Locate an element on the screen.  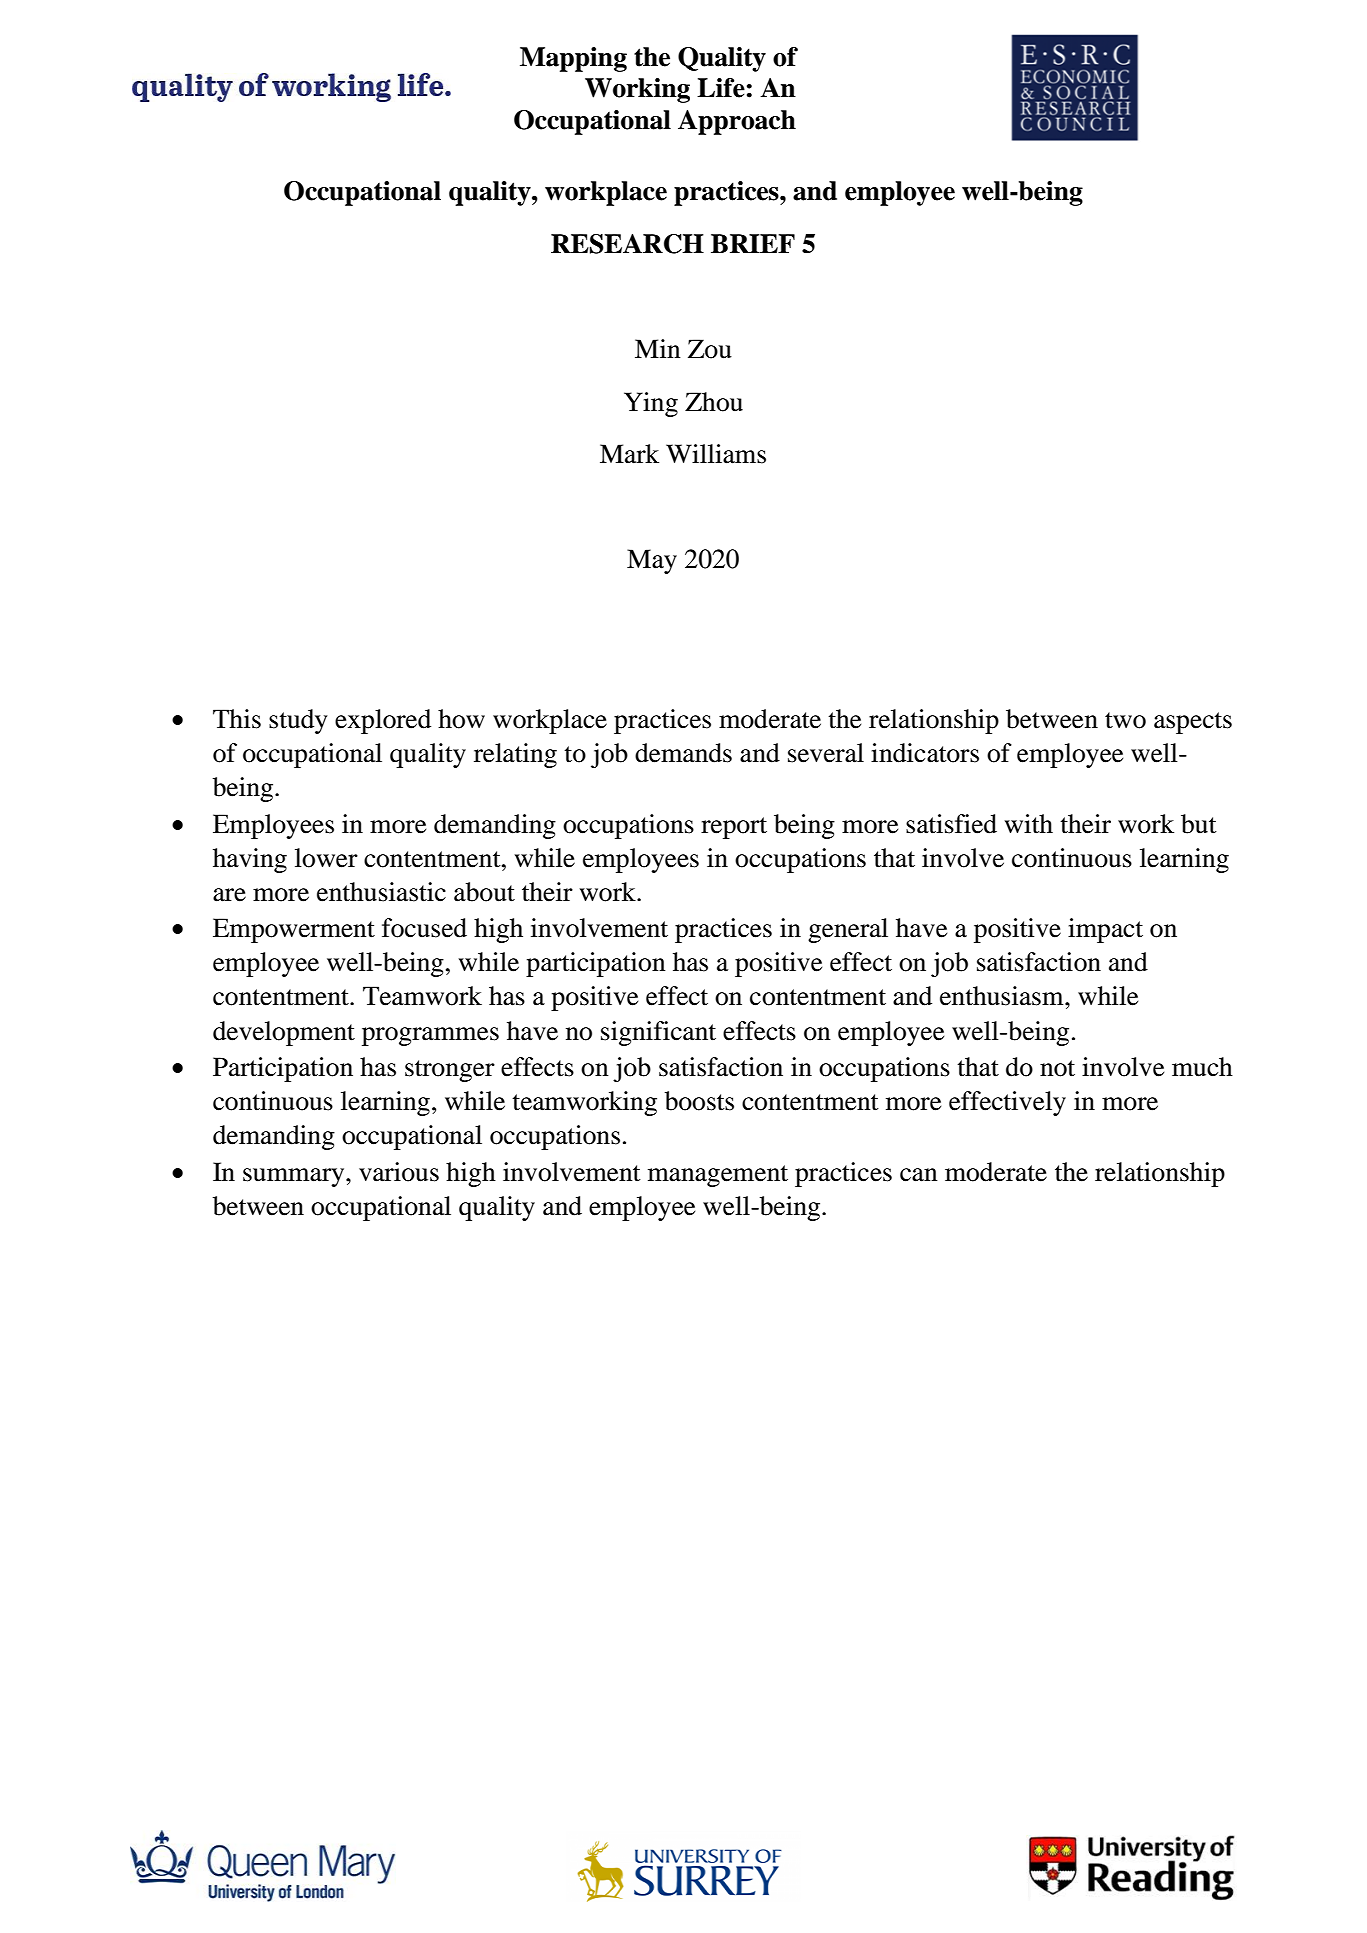
two is located at coordinates (1125, 720).
